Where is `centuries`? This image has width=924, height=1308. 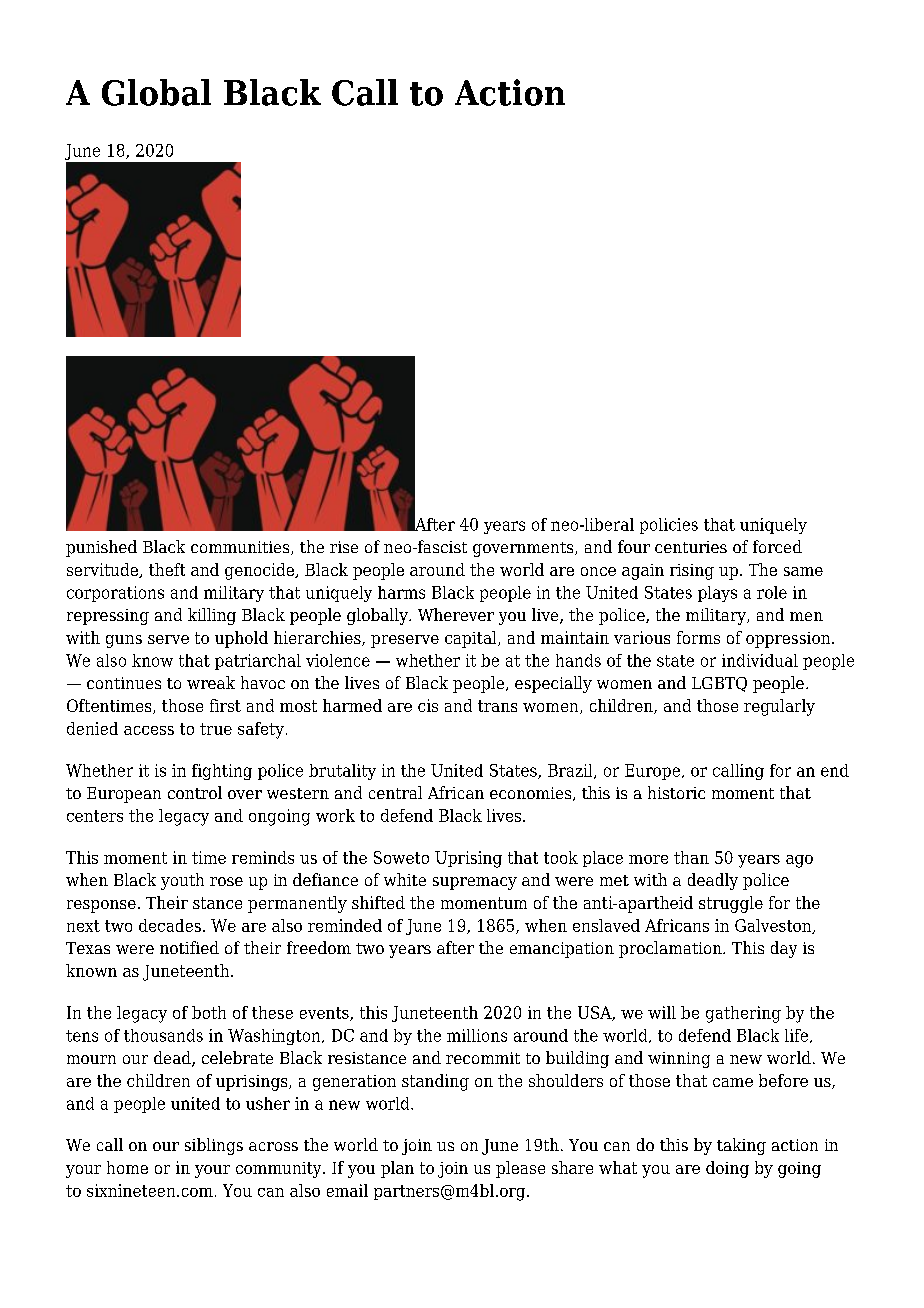
centuries is located at coordinates (691, 547).
